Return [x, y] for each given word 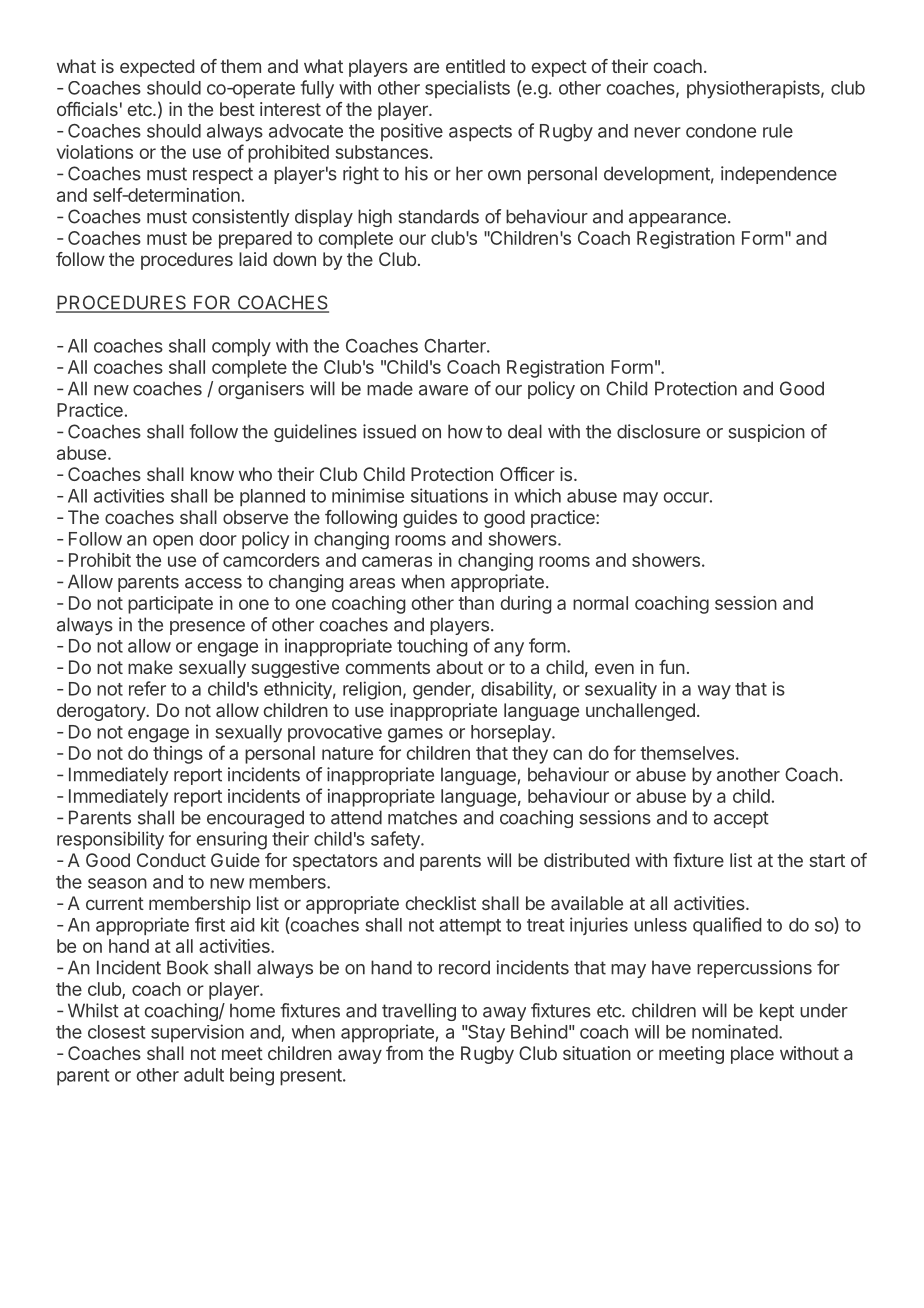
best [237, 109]
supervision [197, 1033]
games [415, 735]
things [178, 755]
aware [443, 390]
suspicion [767, 433]
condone [721, 131]
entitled [475, 66]
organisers [261, 390]
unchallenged [640, 712]
